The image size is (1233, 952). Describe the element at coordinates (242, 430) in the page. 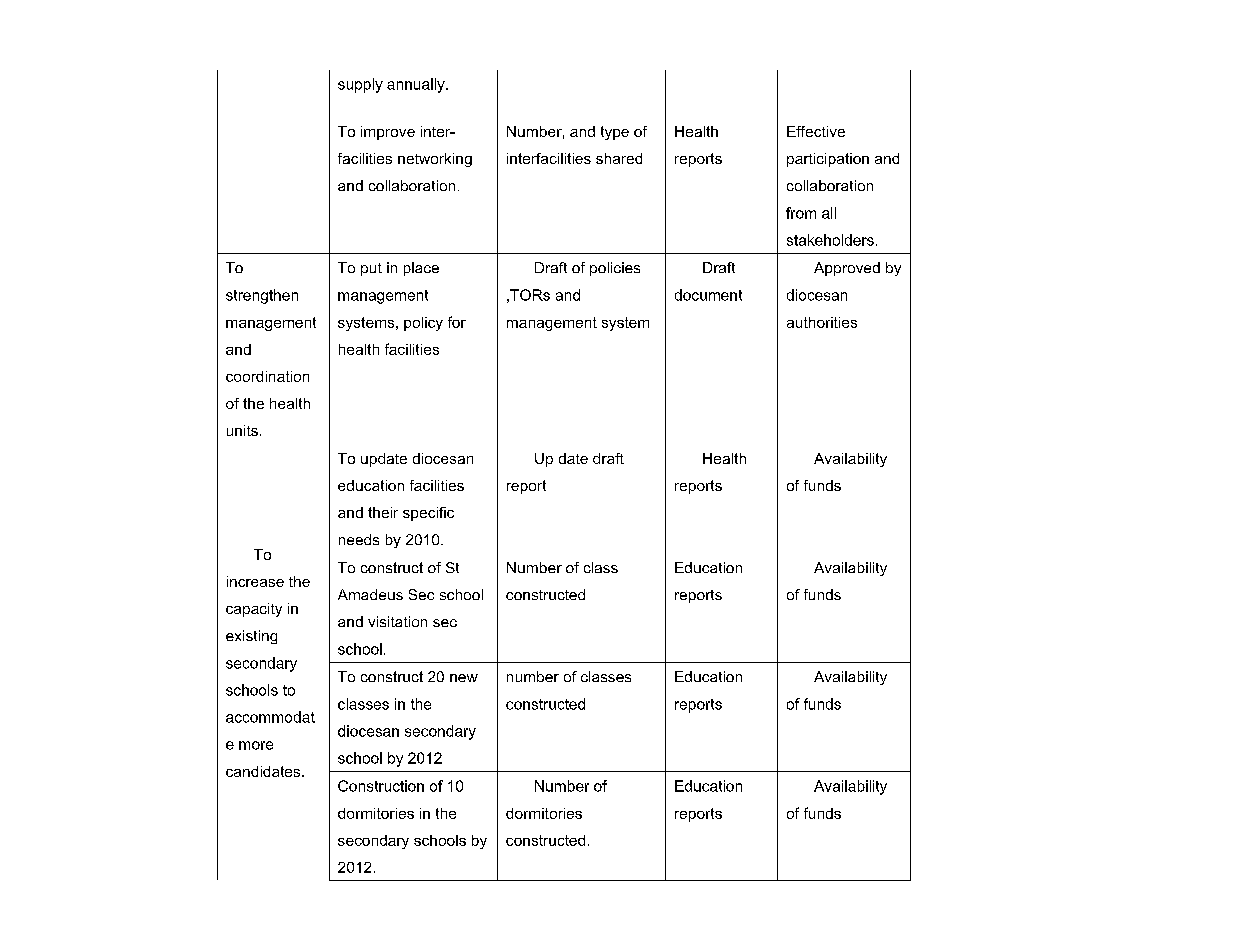

I see `units` at that location.
